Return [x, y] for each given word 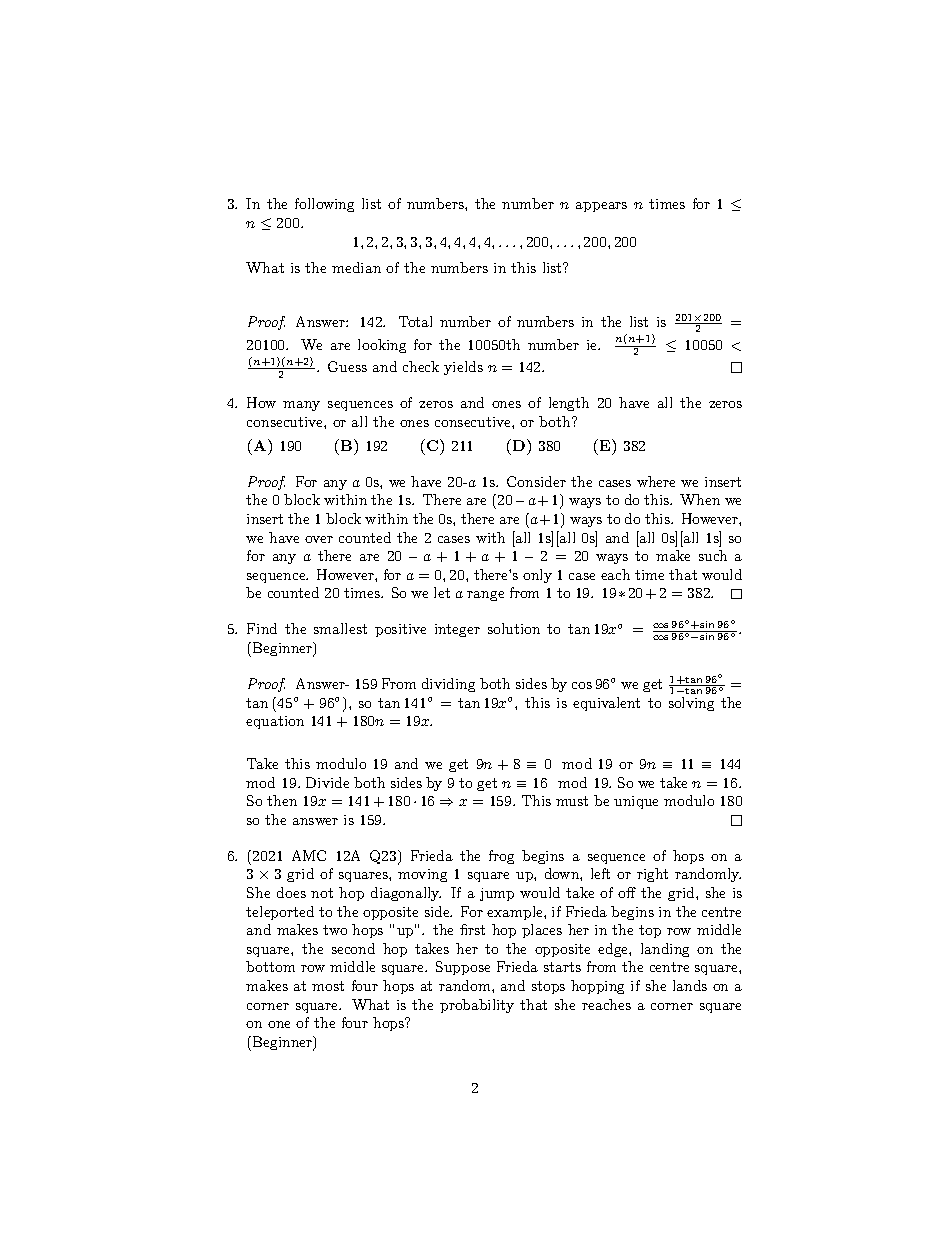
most [328, 986]
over [319, 539]
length [569, 404]
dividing [448, 685]
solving [691, 704]
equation [275, 722]
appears [601, 207]
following [324, 205]
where [656, 481]
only [537, 576]
